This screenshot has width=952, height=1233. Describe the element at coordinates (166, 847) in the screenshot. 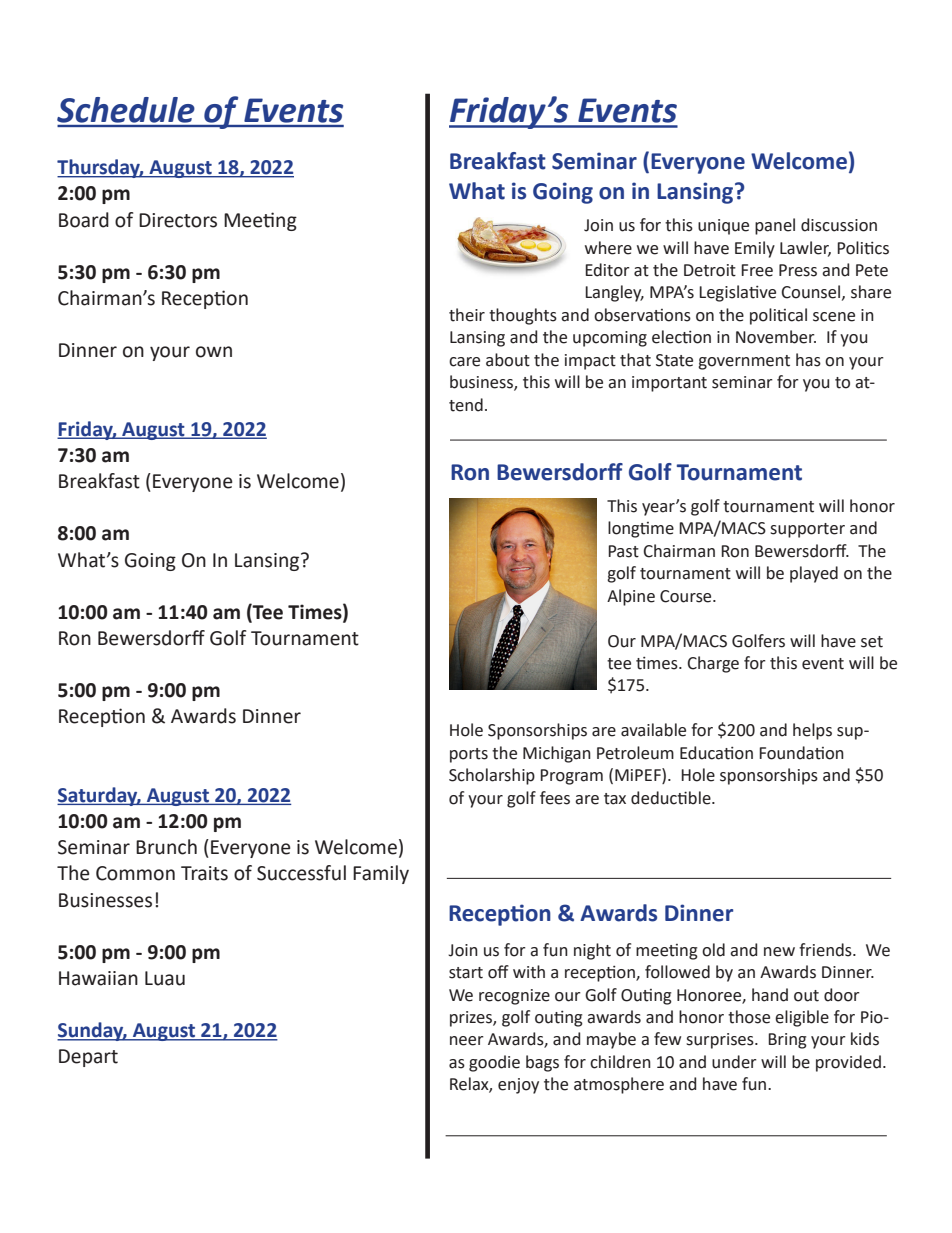

I see `Brunch` at that location.
